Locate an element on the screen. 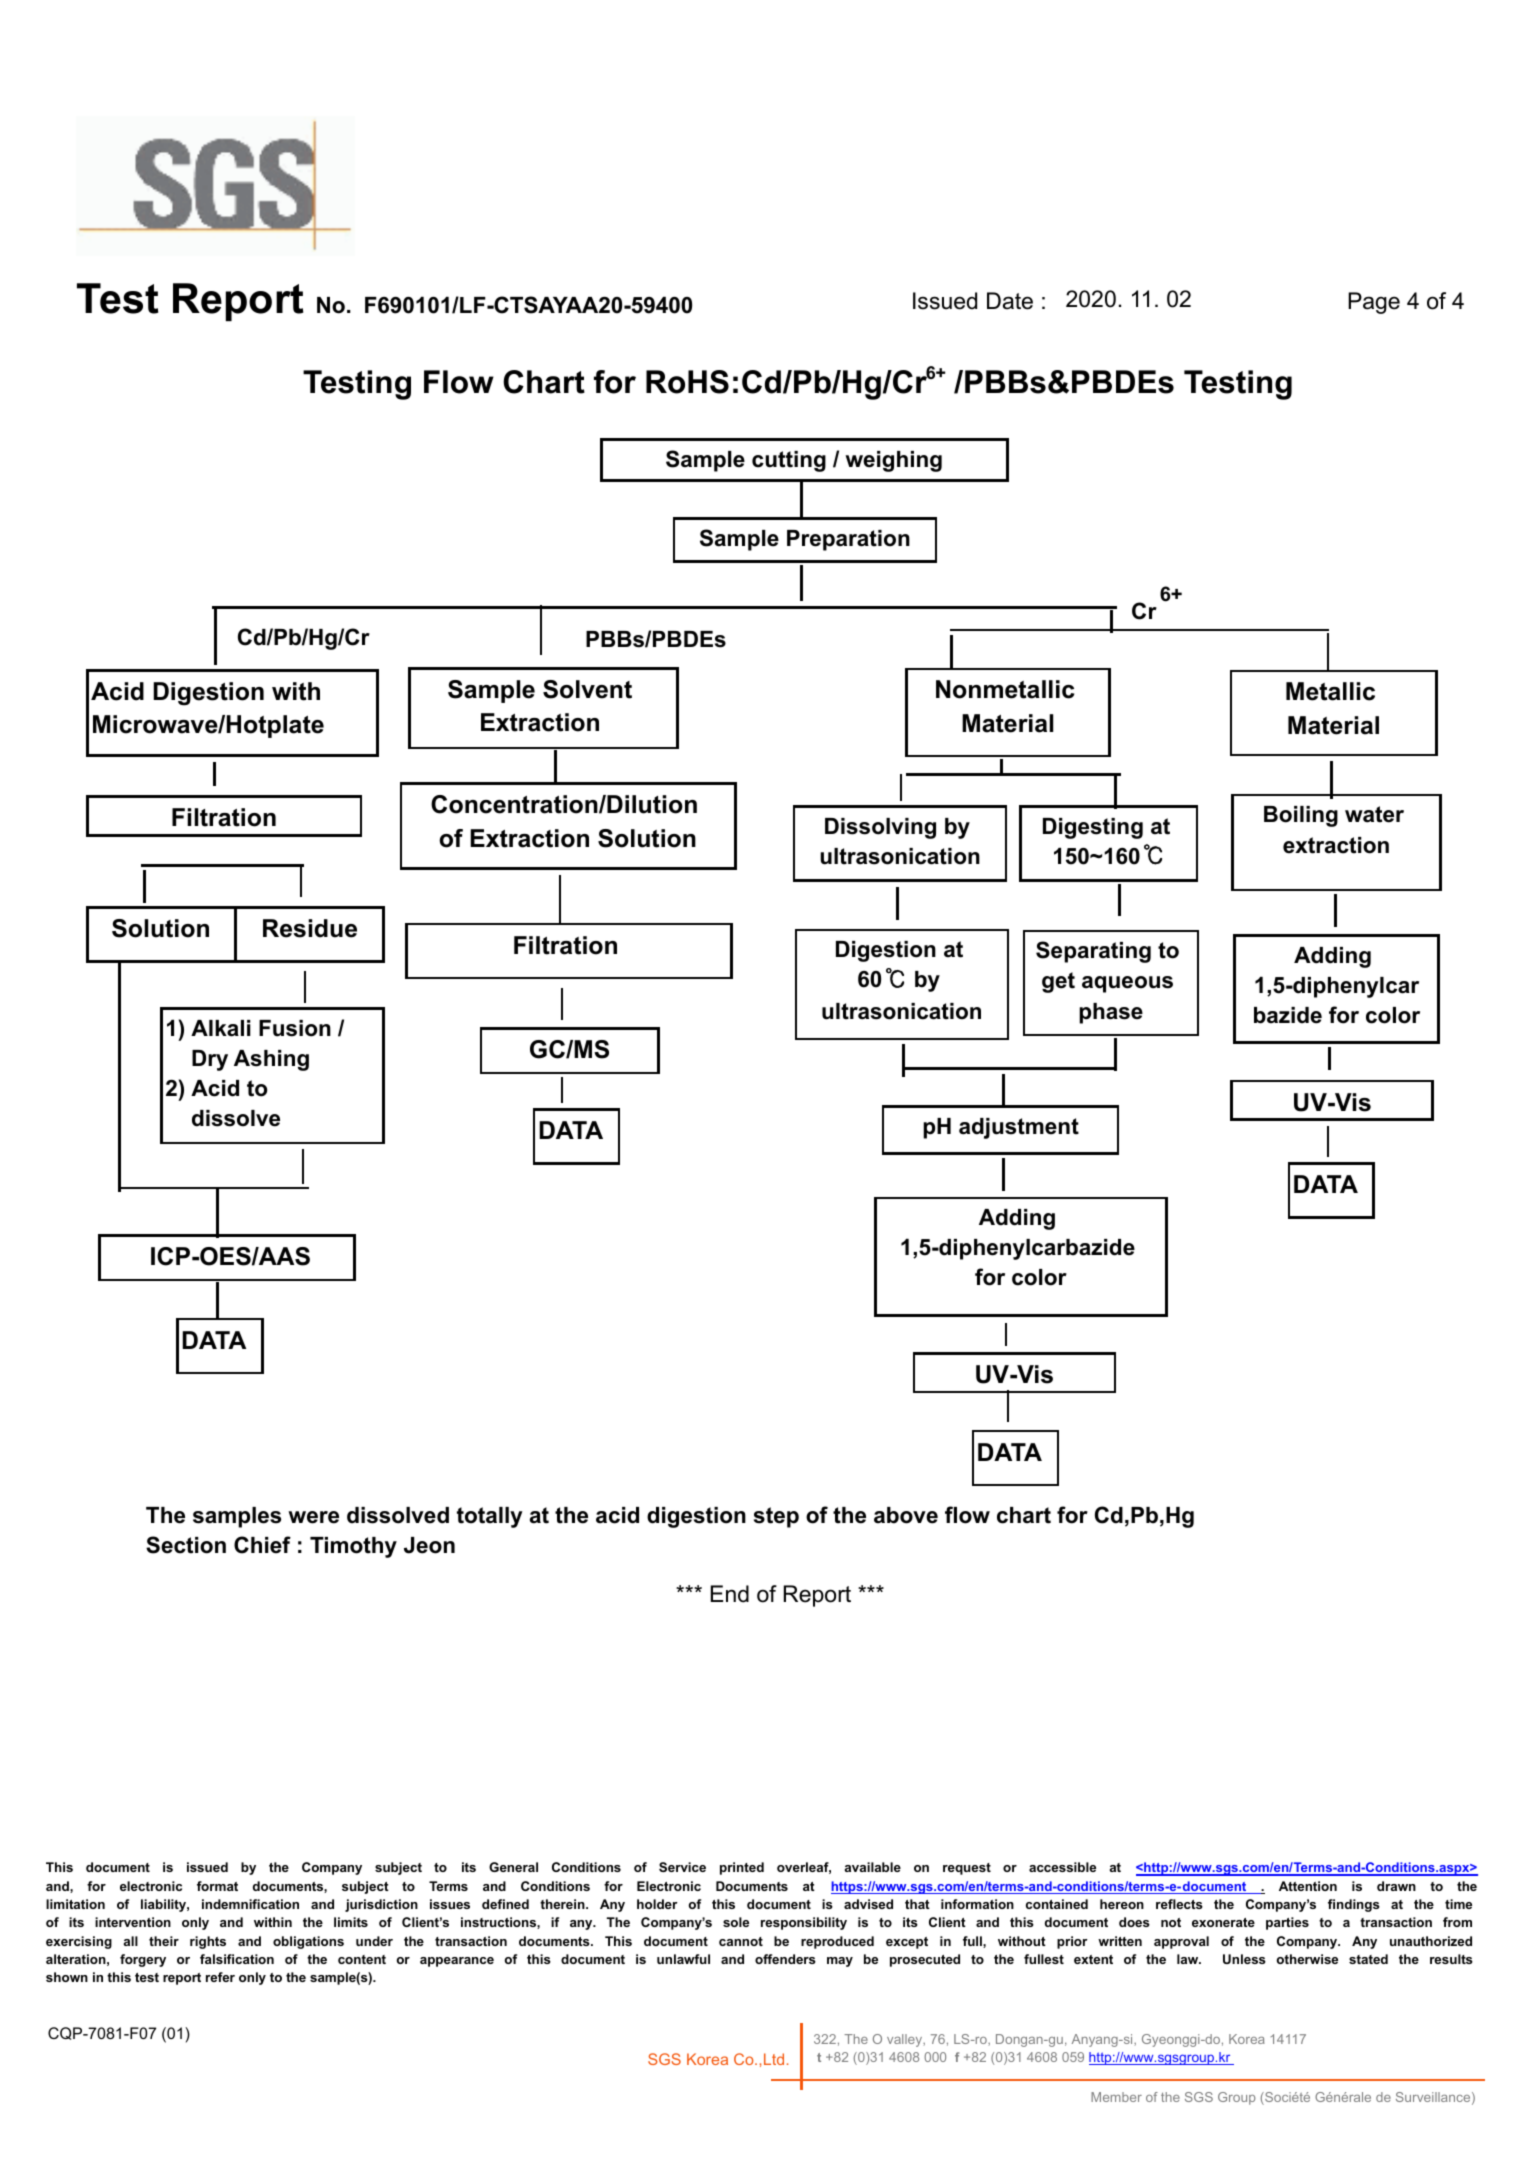 This screenshot has width=1532, height=2166. Boiling is located at coordinates (1301, 816).
